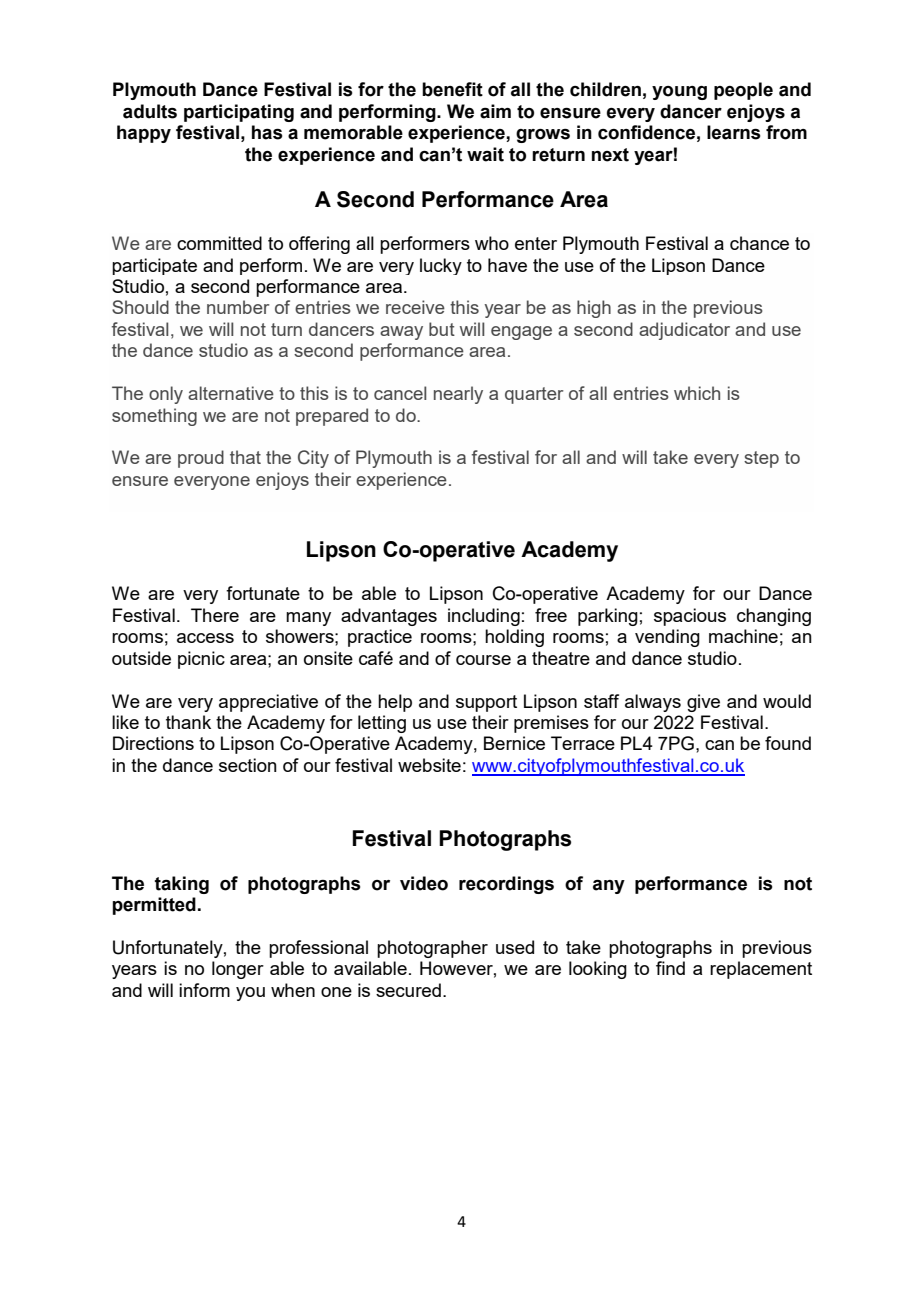 The width and height of the screenshot is (924, 1308). What do you see at coordinates (239, 113) in the screenshot?
I see `participating` at bounding box center [239, 113].
